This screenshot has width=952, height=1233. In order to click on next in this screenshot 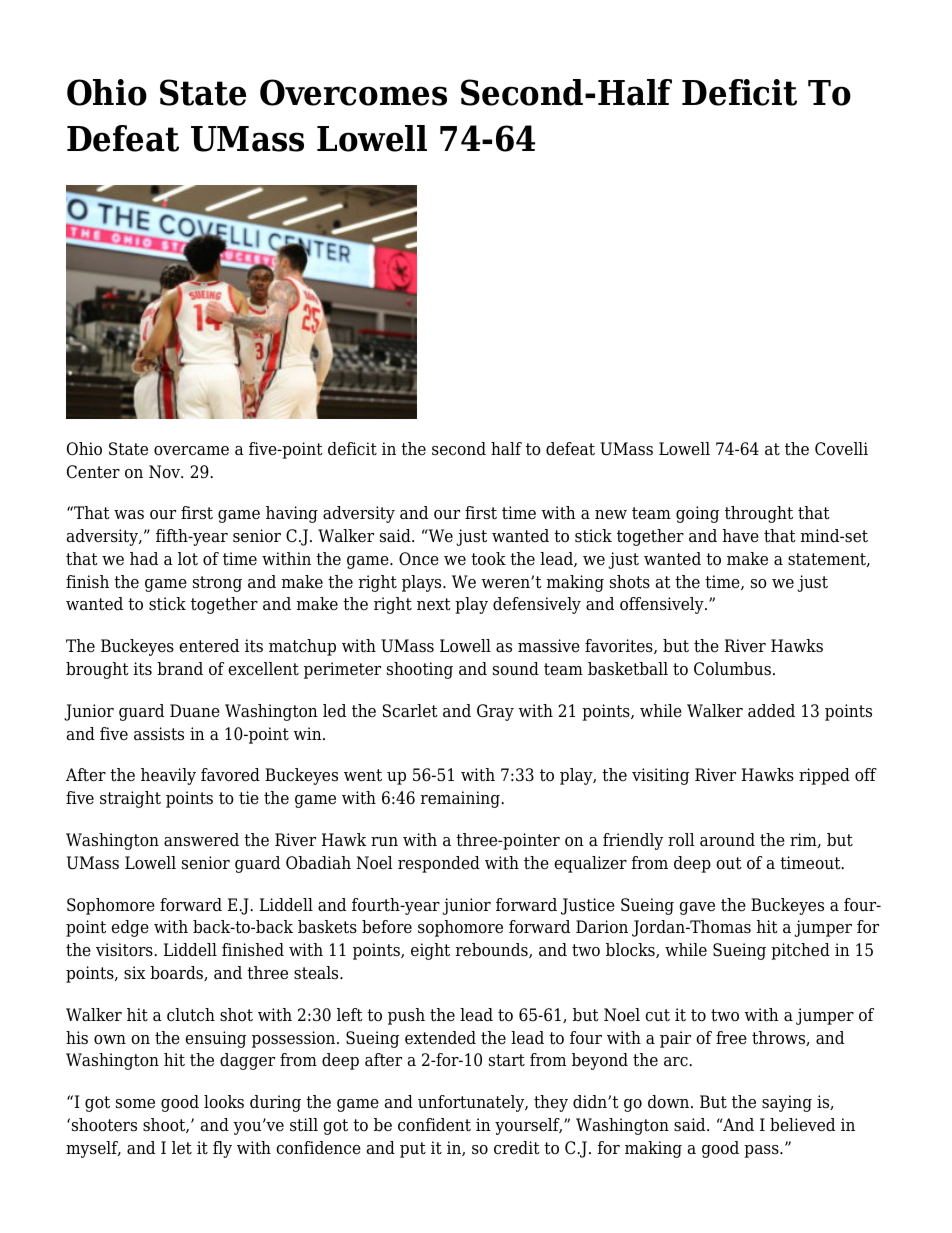, I will do `click(434, 604)`.
